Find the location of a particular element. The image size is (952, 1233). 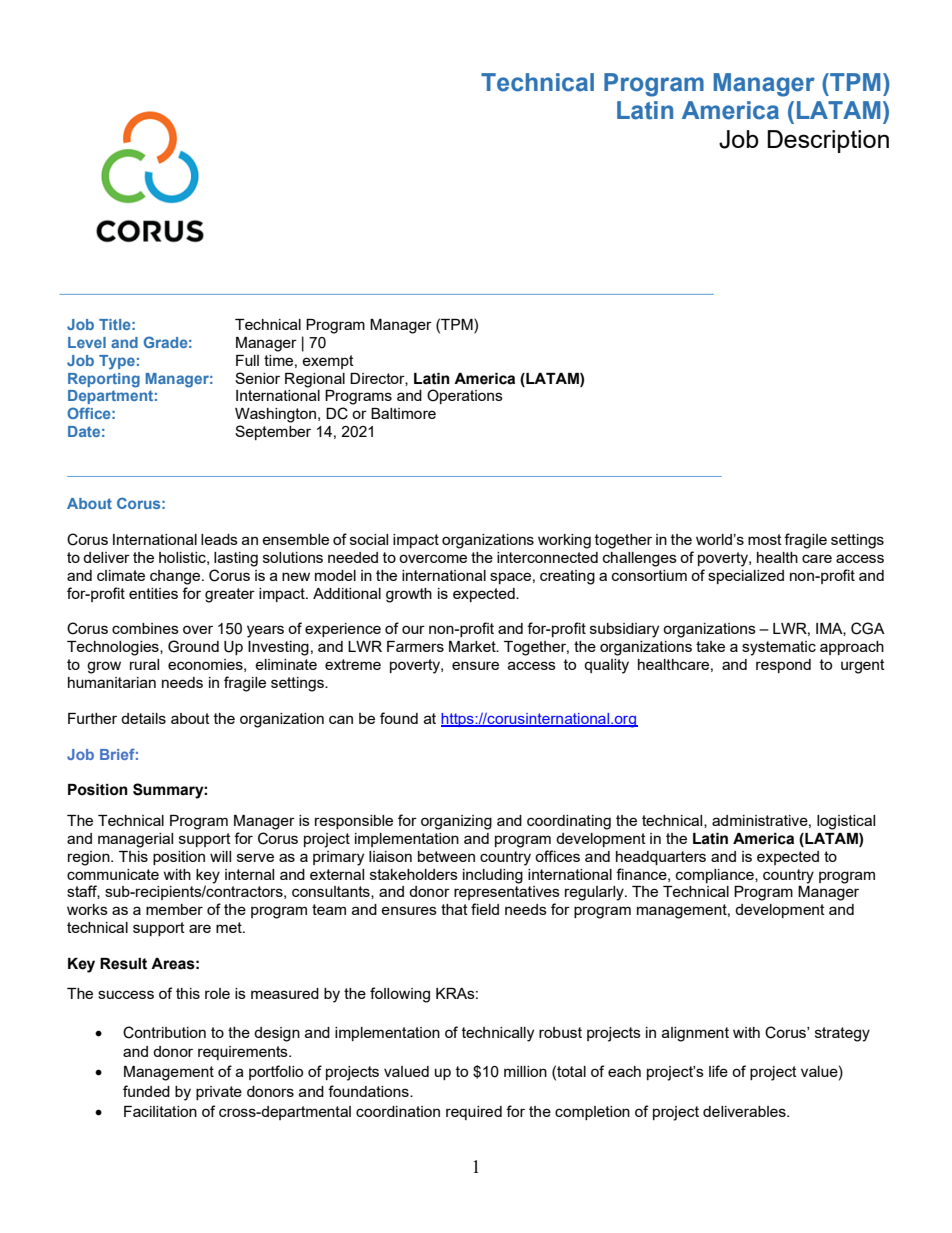

life is located at coordinates (718, 1071).
